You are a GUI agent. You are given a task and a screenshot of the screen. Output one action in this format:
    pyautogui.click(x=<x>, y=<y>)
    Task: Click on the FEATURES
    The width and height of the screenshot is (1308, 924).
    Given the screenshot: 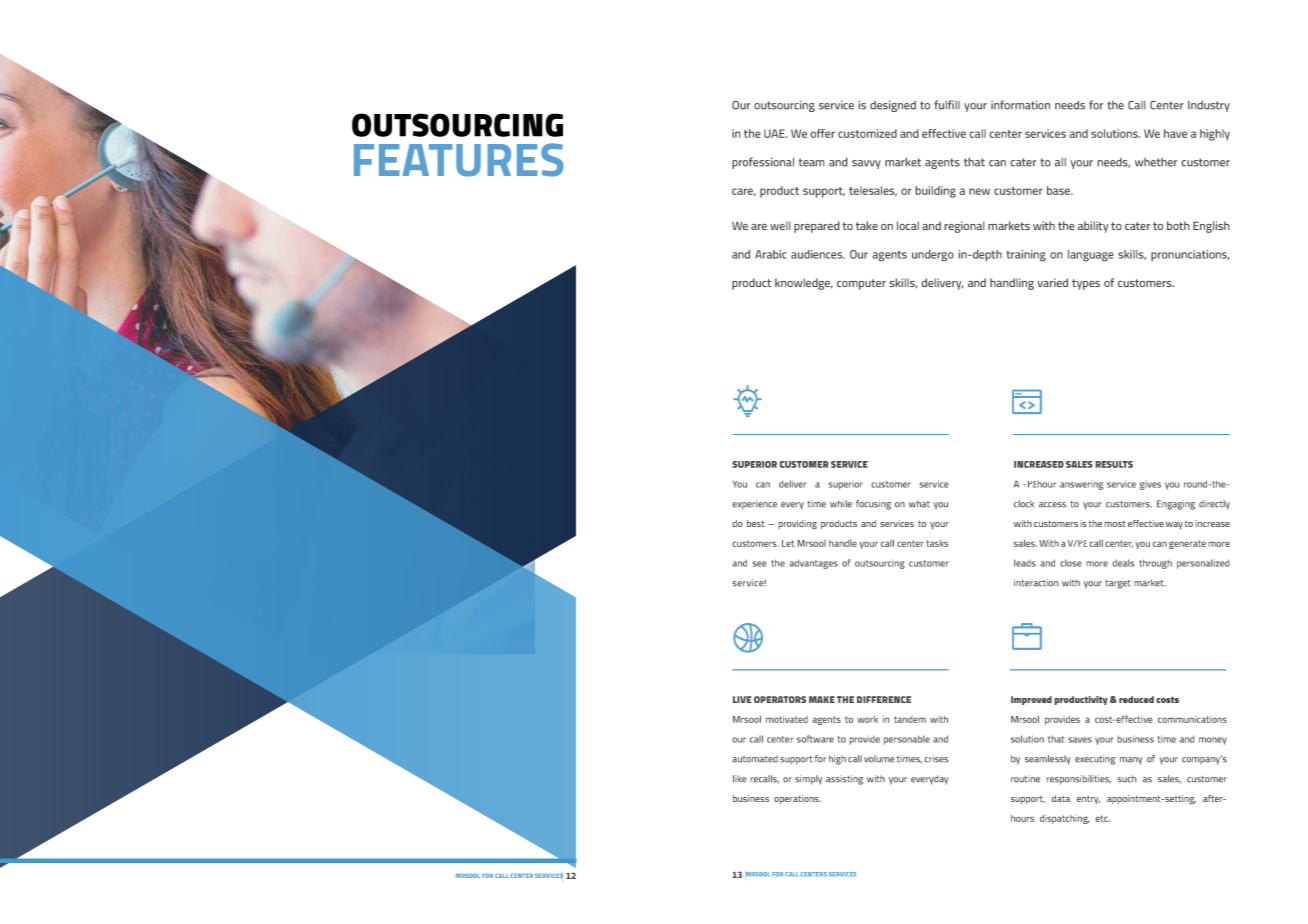 What is the action you would take?
    pyautogui.click(x=459, y=160)
